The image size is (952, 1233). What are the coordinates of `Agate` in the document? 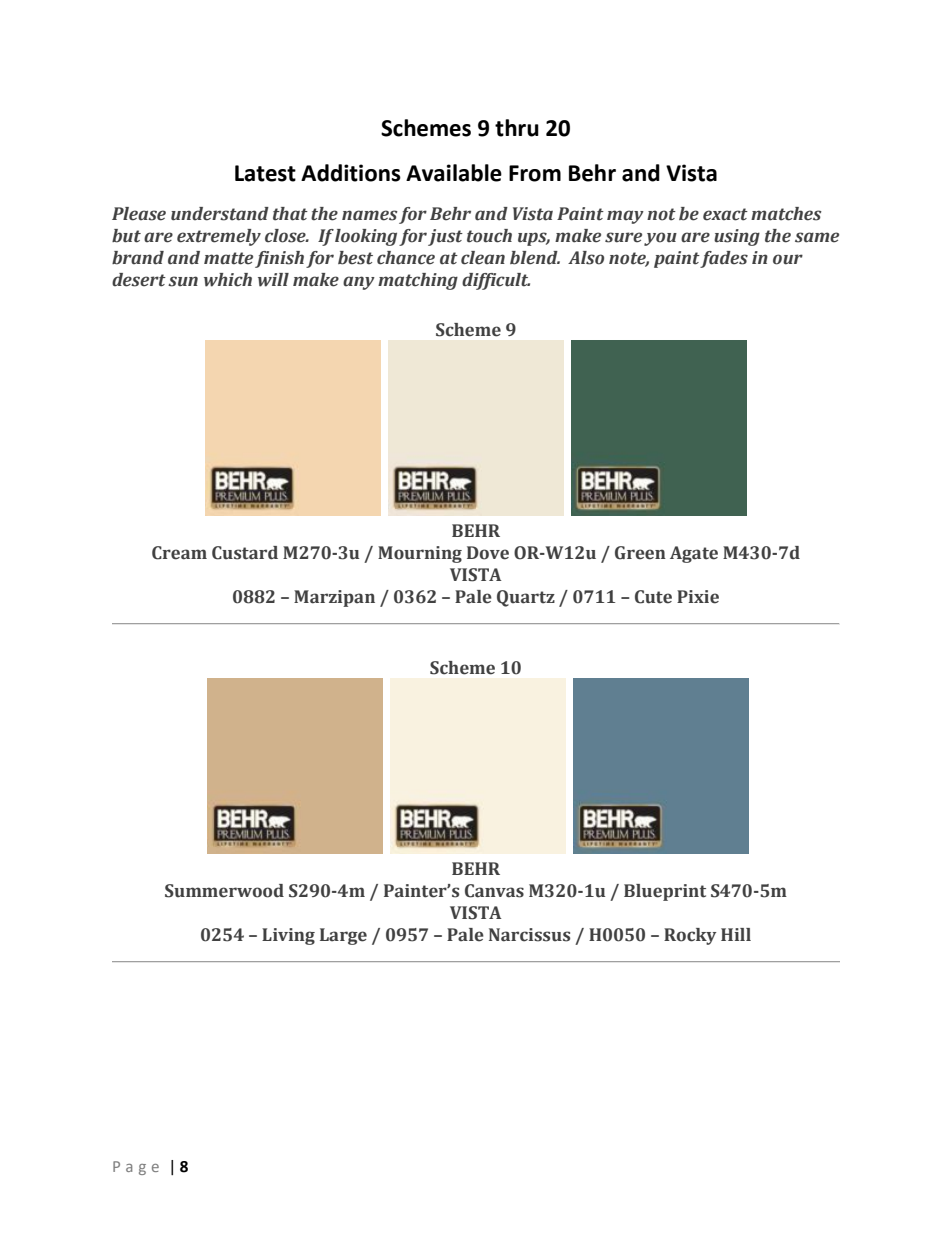 It's located at (694, 554).
